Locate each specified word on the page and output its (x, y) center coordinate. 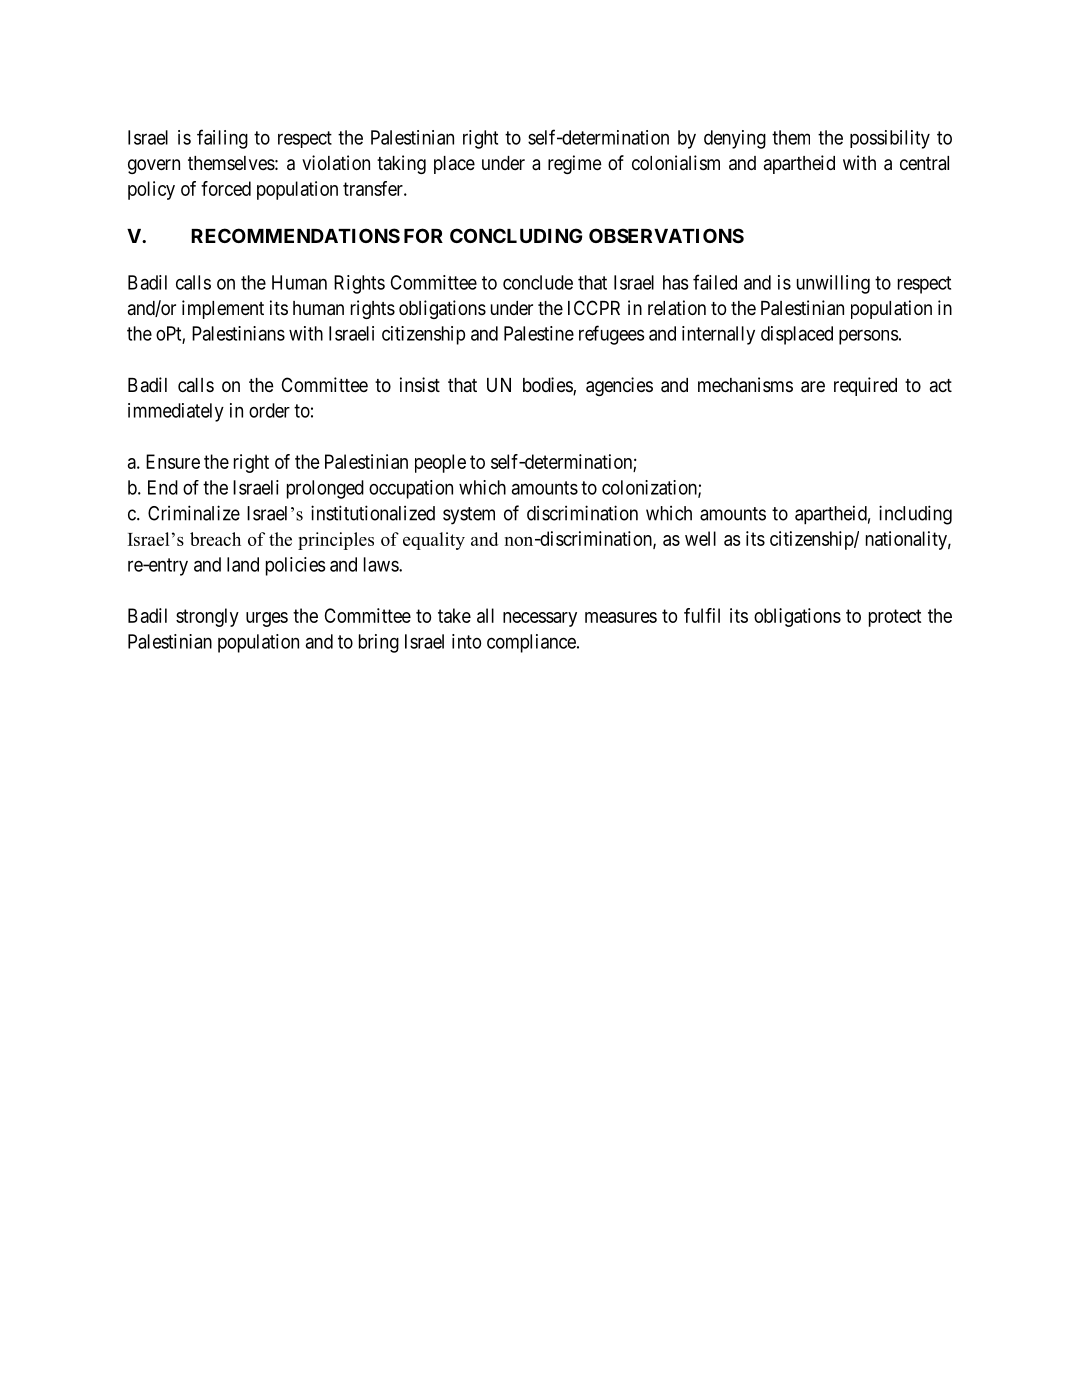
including (915, 515)
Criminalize (194, 513)
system (469, 516)
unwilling (833, 284)
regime (575, 164)
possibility (890, 139)
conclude (538, 282)
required (865, 386)
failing (222, 139)
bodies (548, 386)
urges (267, 619)
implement (223, 309)
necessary (540, 619)
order (269, 410)
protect (895, 618)
